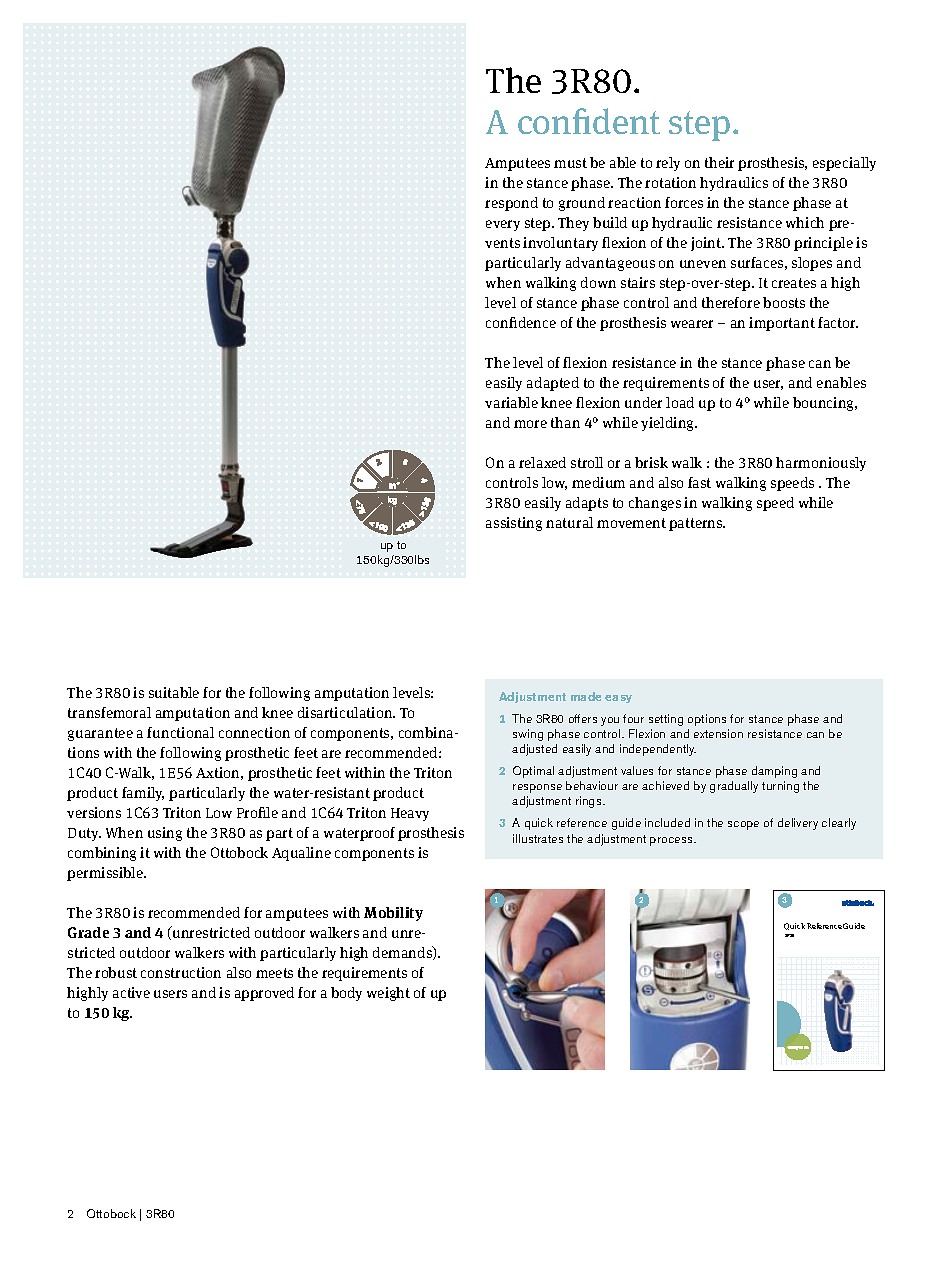  What do you see at coordinates (697, 524) in the image?
I see `patterns` at bounding box center [697, 524].
